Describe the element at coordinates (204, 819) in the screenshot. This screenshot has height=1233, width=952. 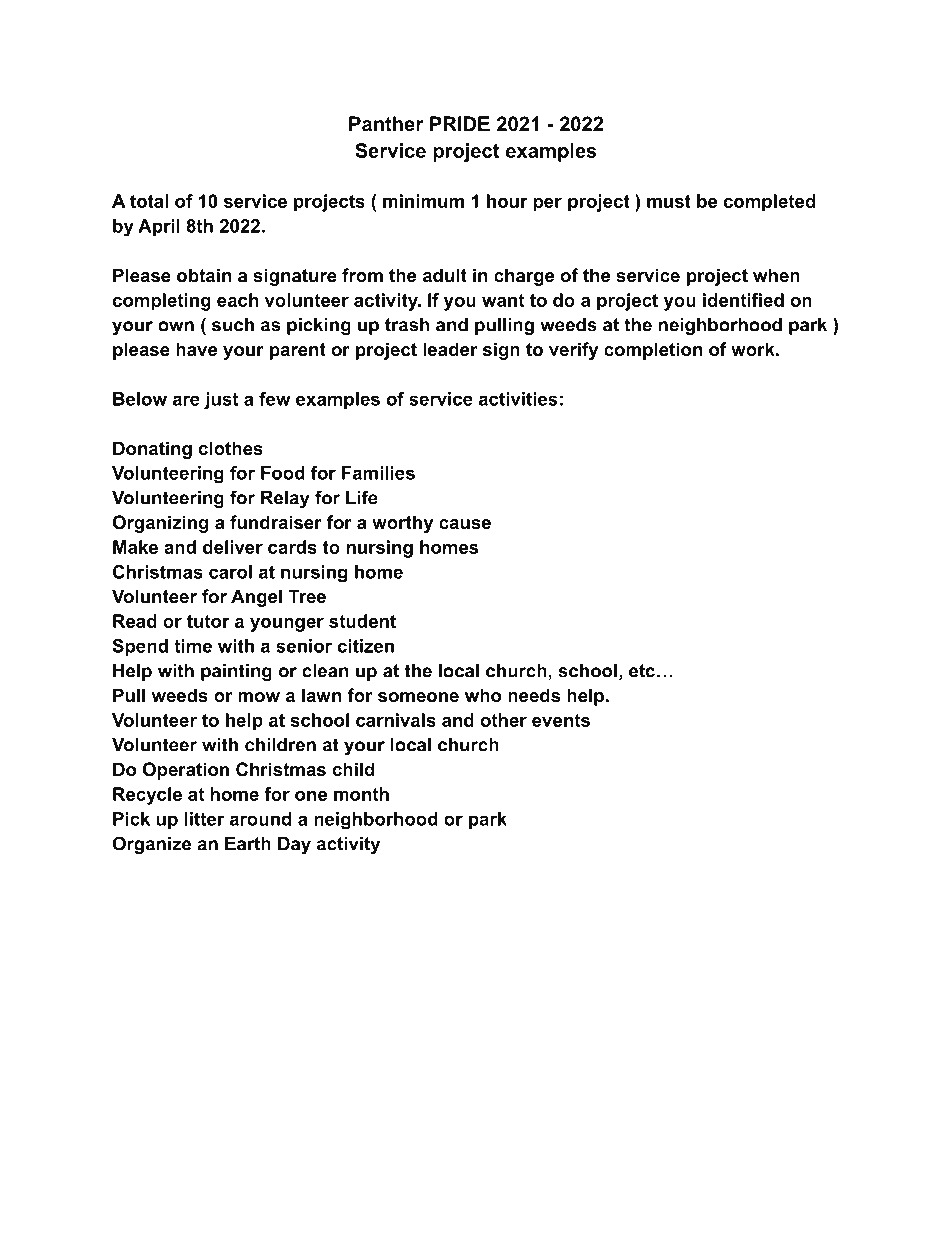
I see `litter` at that location.
